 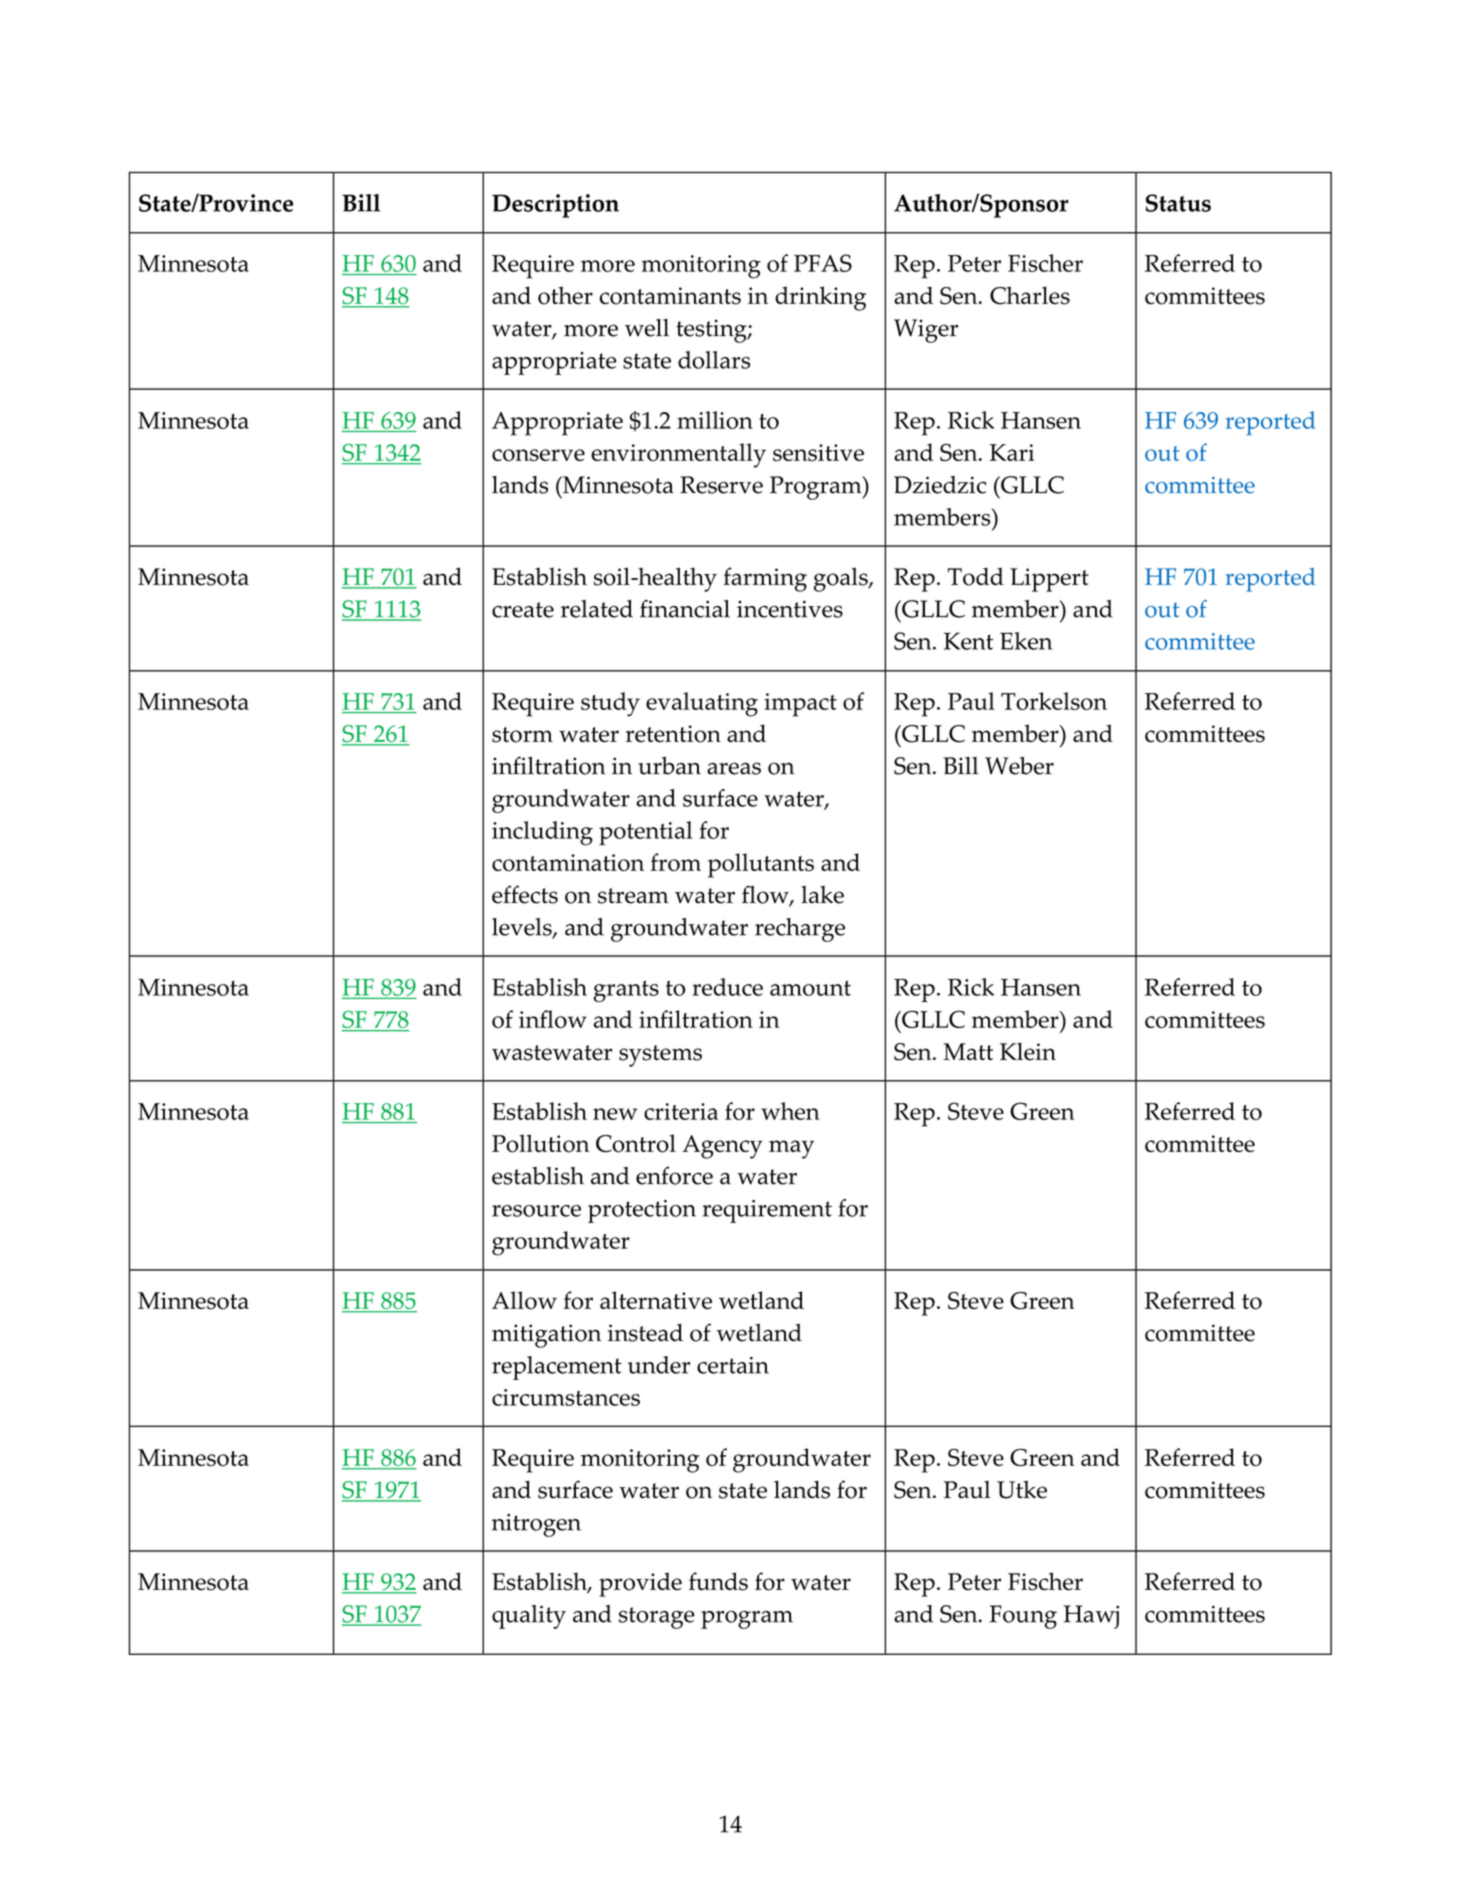 I want to click on study, so click(x=610, y=704).
